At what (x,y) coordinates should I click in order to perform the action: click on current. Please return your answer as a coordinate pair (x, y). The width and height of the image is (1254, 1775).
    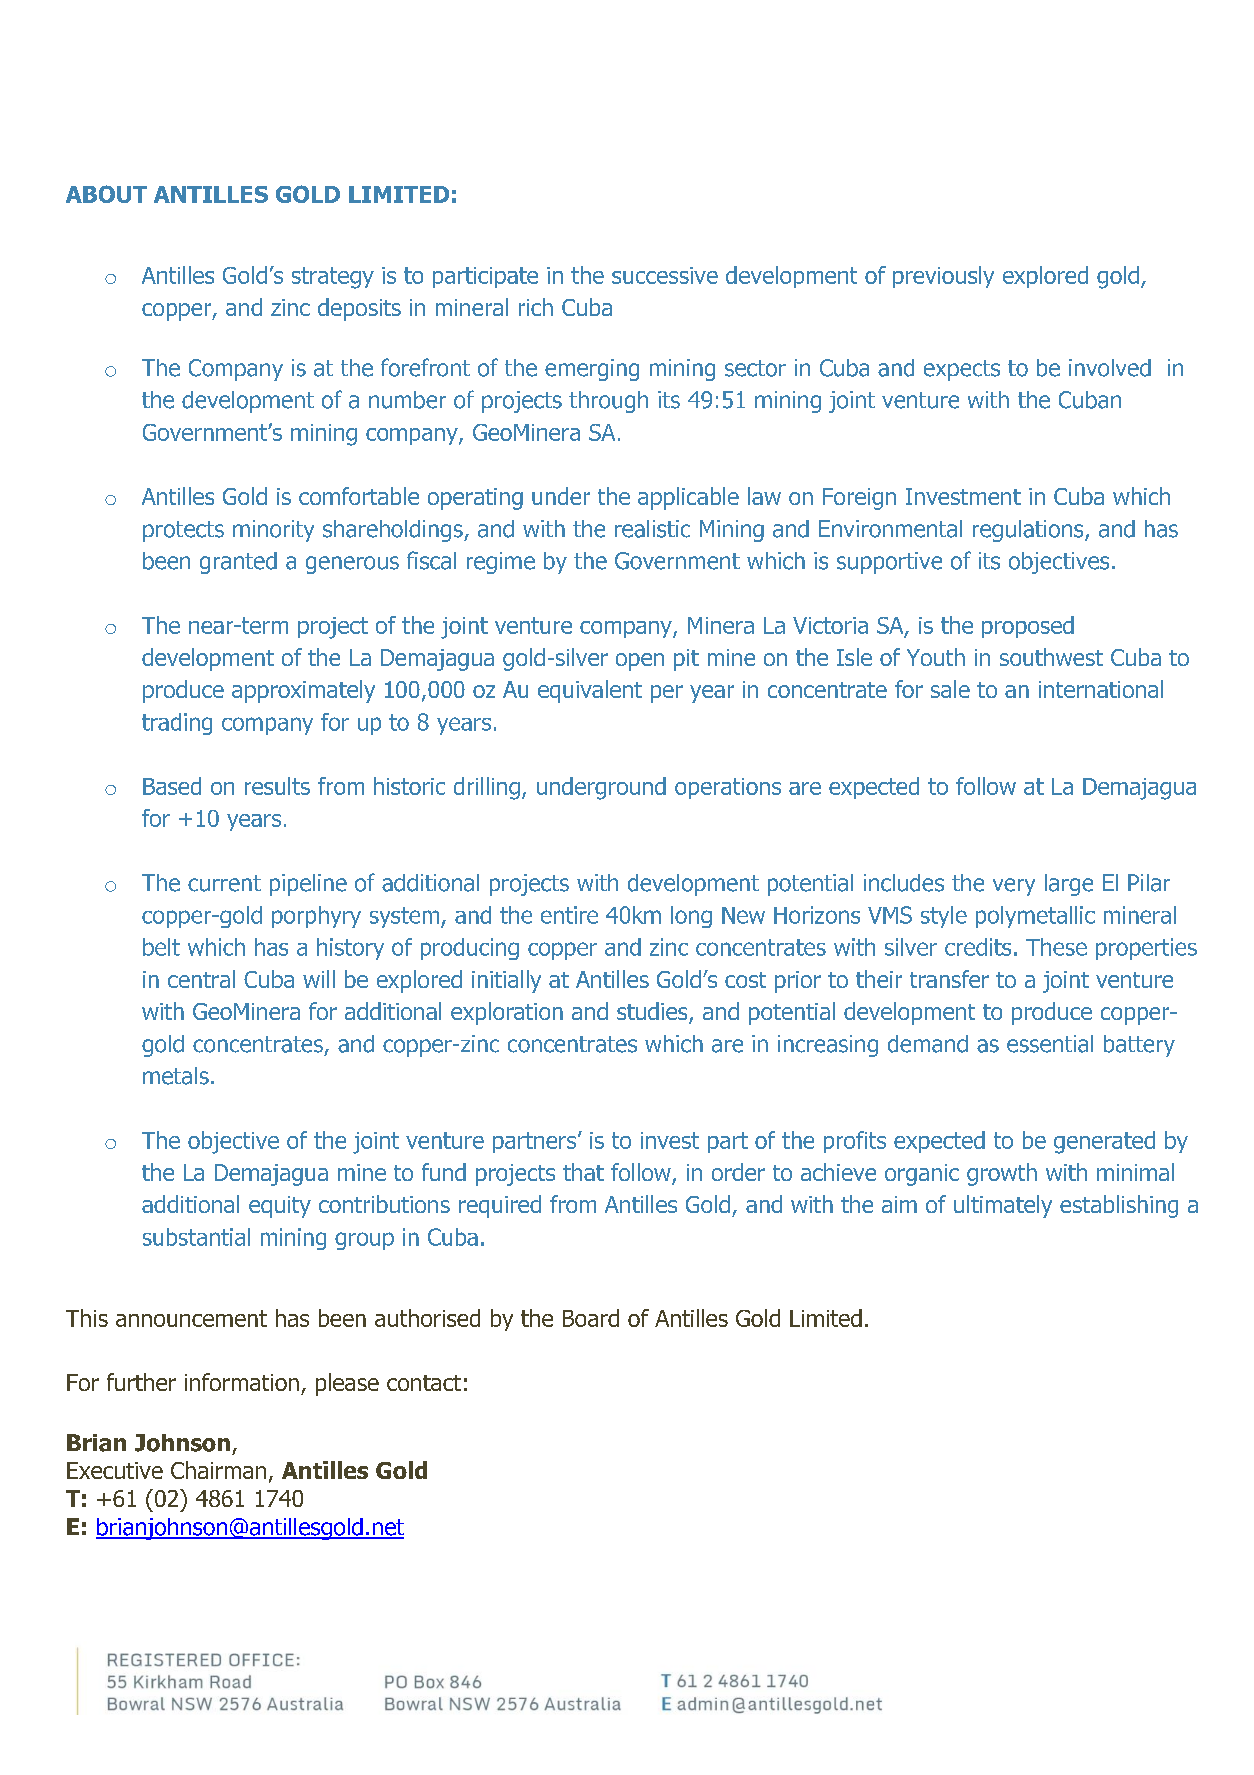
    Looking at the image, I should click on (224, 883).
